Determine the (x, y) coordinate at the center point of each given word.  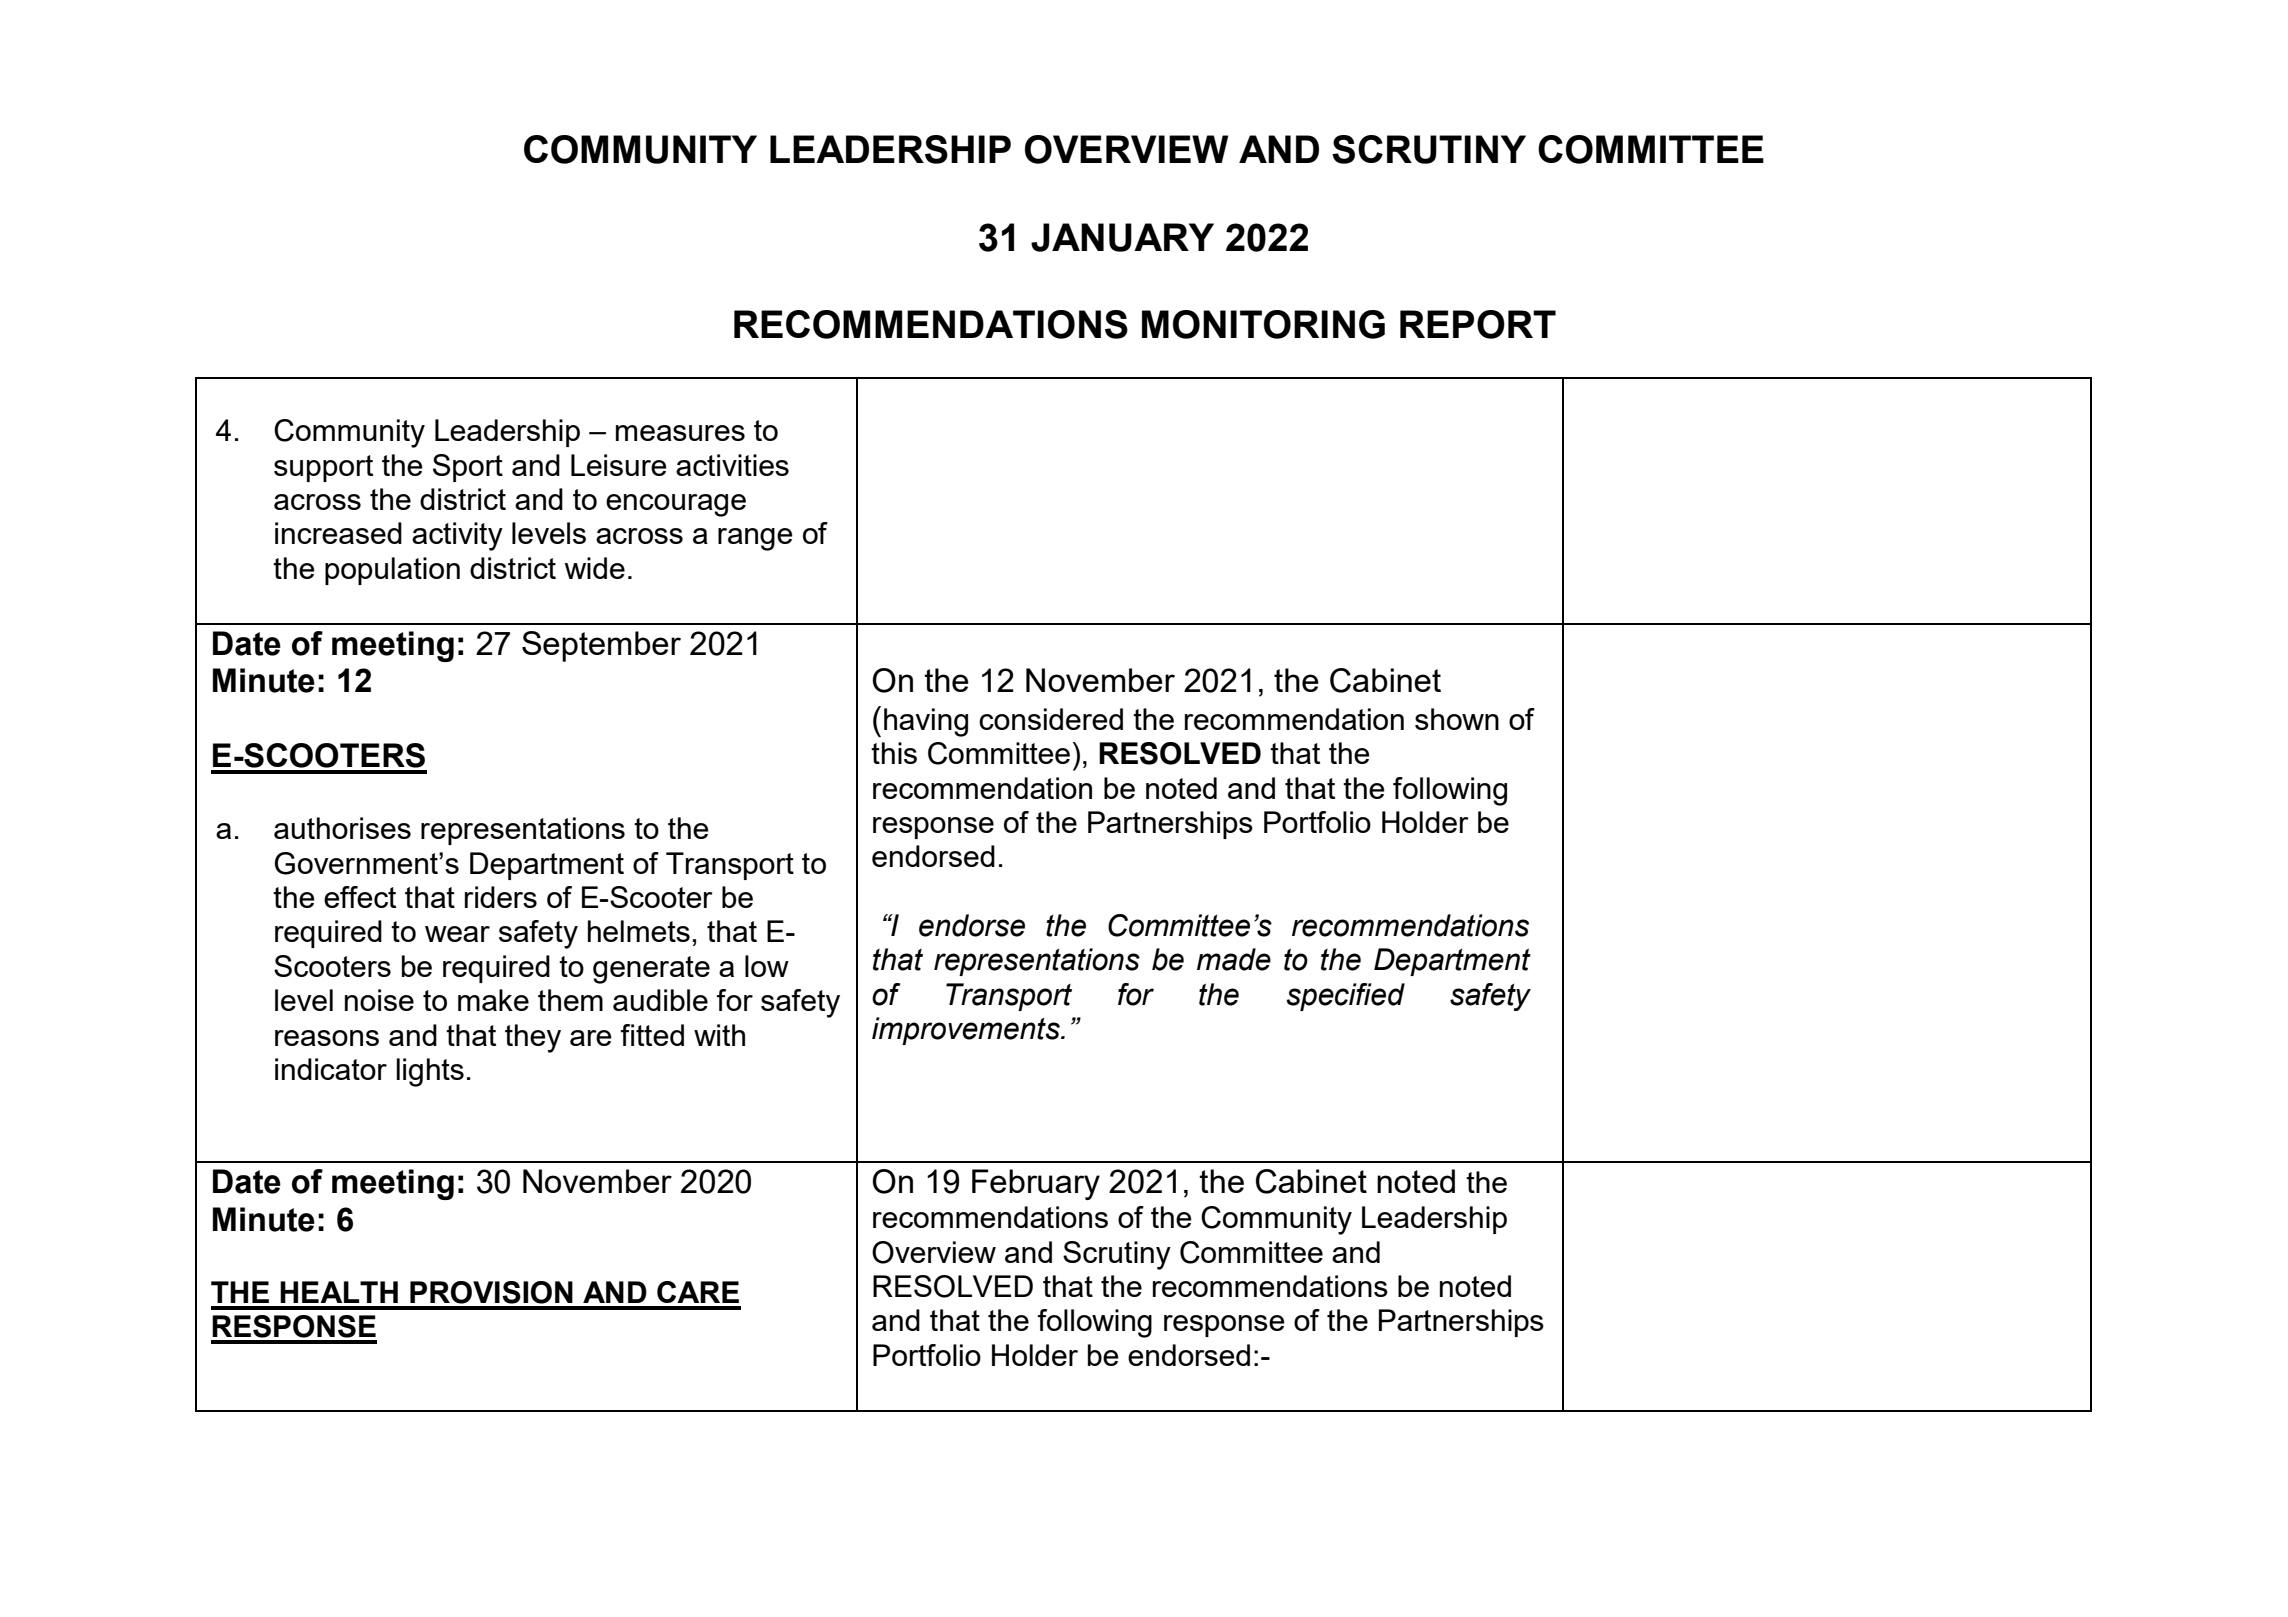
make (493, 1000)
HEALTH (339, 1292)
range (755, 539)
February (1036, 1184)
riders (501, 897)
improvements (967, 1031)
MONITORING (1263, 324)
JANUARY (1122, 237)
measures (680, 433)
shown (1457, 719)
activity (457, 536)
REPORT (1478, 324)
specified (1345, 997)
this (894, 753)
